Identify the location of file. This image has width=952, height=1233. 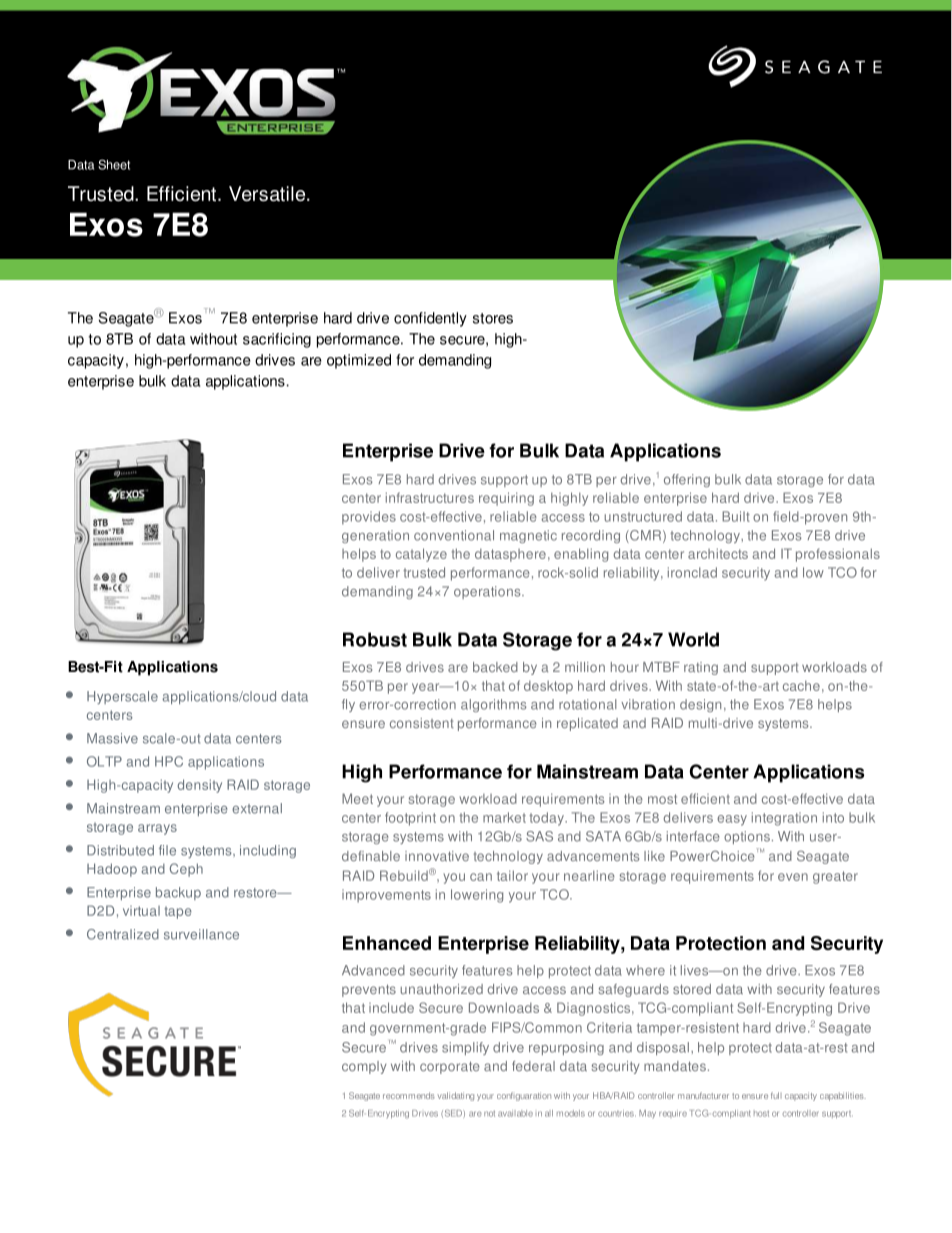
(167, 850).
